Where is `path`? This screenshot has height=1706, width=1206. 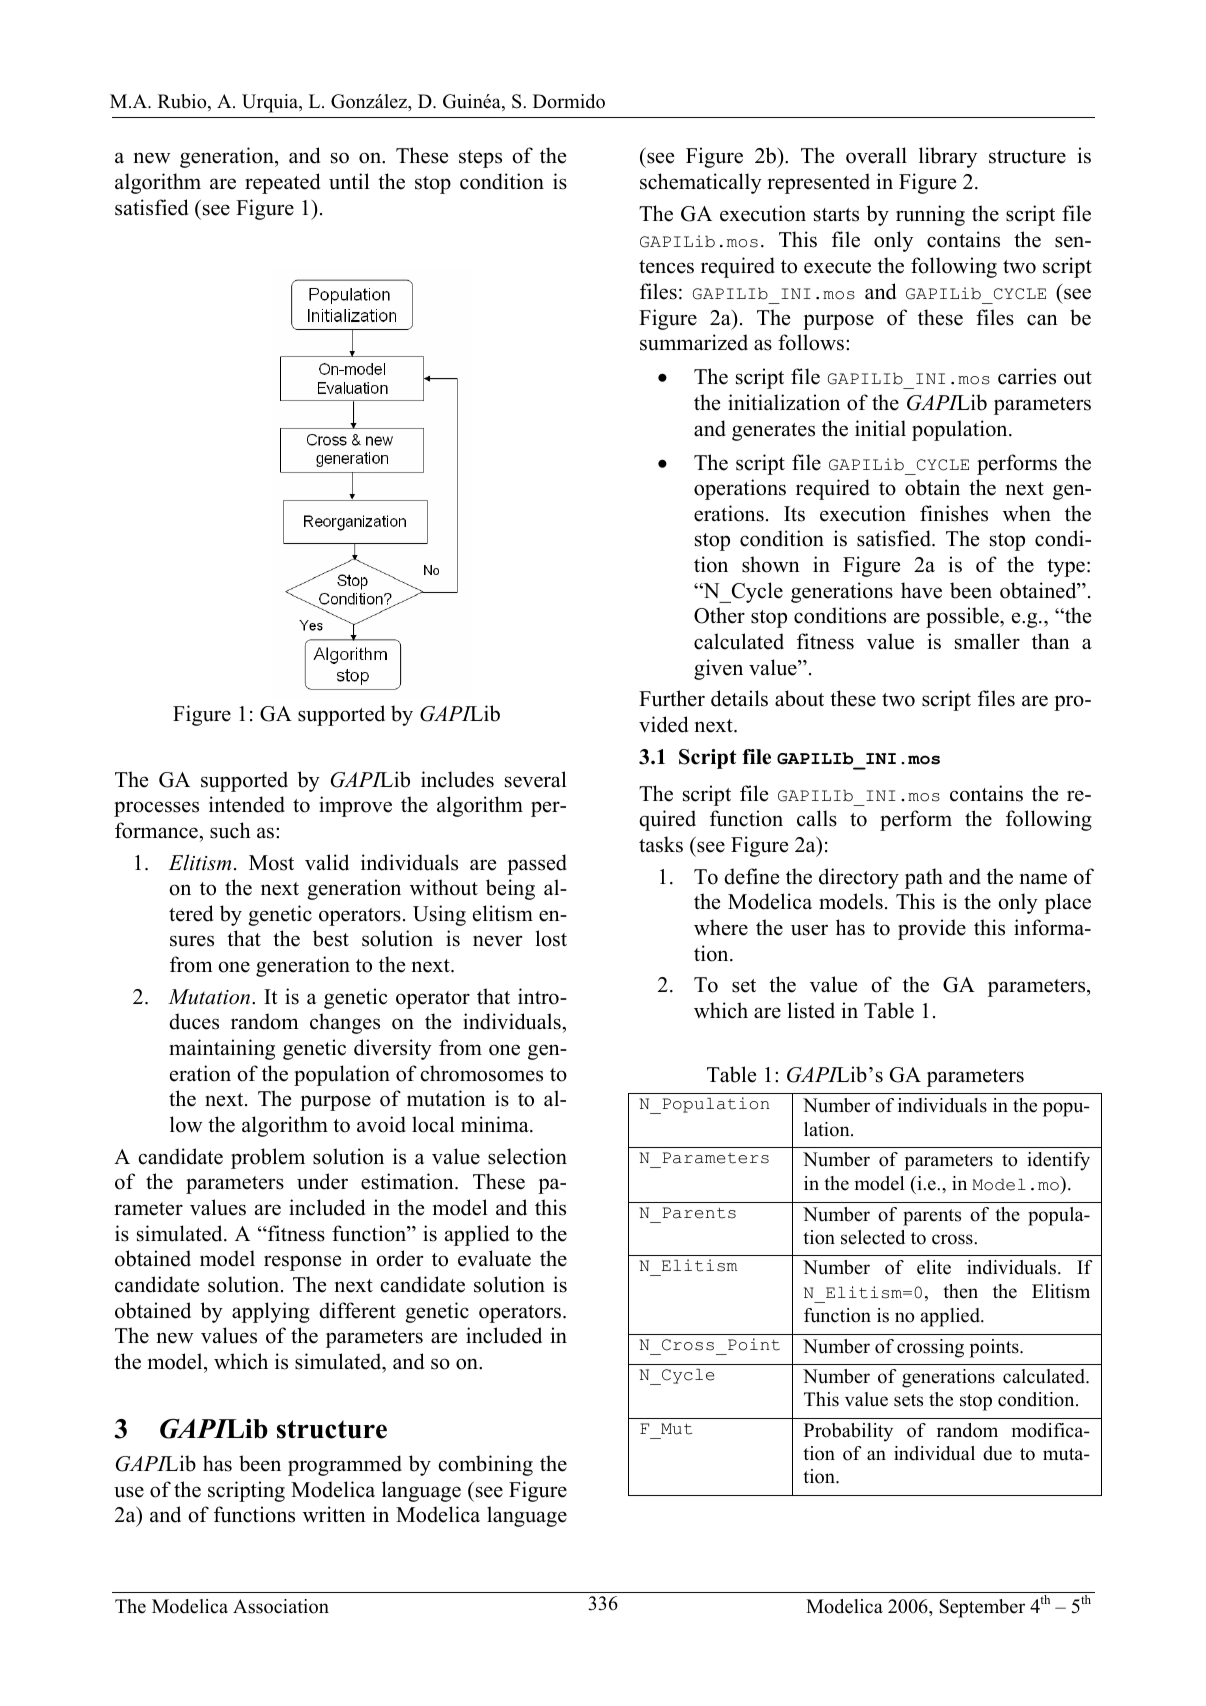
path is located at coordinates (924, 878).
